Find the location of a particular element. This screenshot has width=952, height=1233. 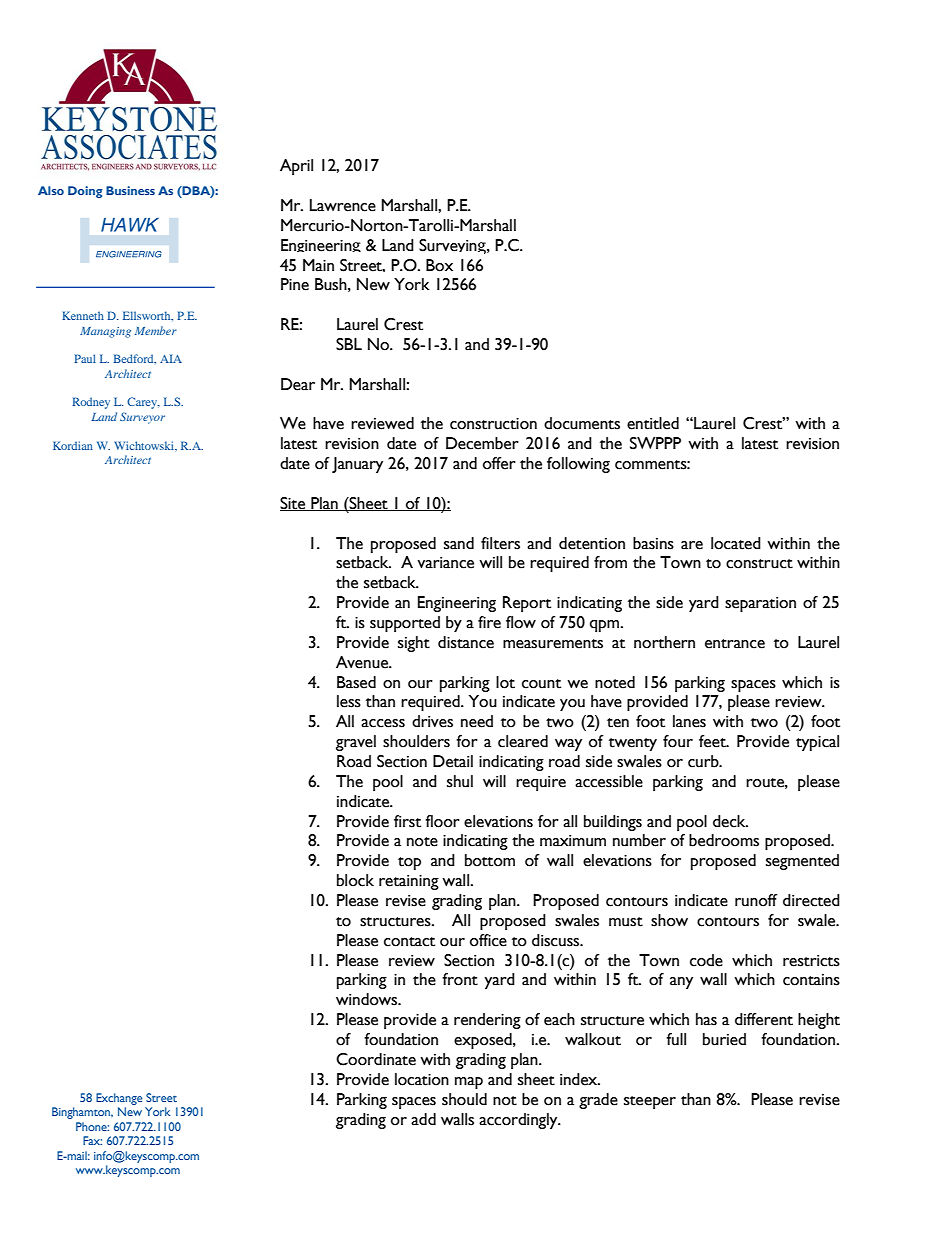

Lawrence is located at coordinates (343, 205).
